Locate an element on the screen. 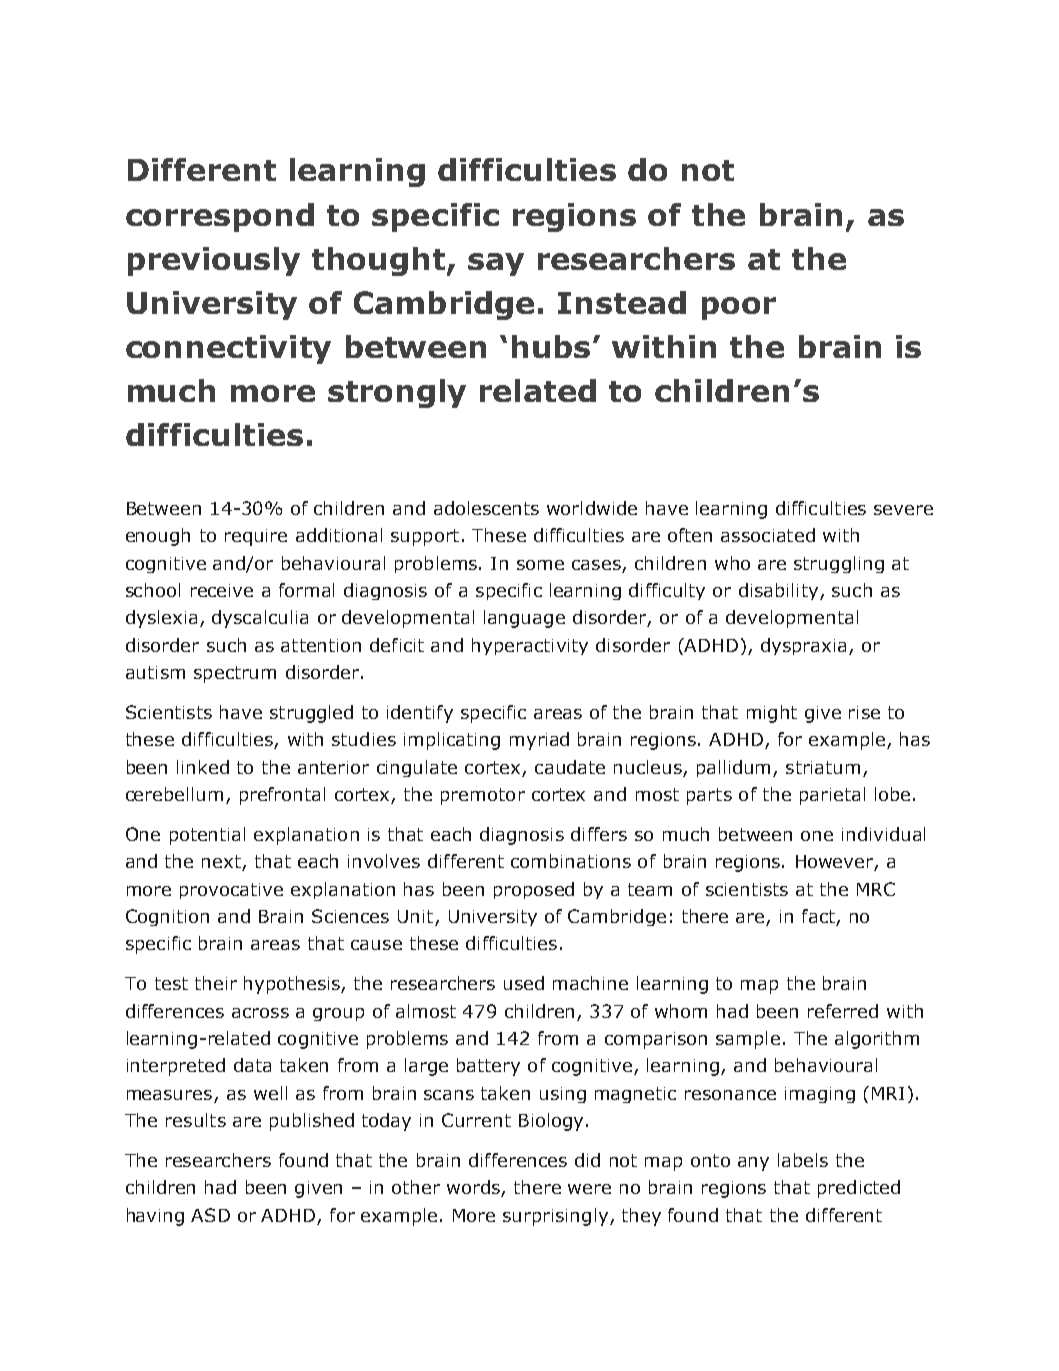 This screenshot has height=1371, width=1059. poor is located at coordinates (739, 308).
